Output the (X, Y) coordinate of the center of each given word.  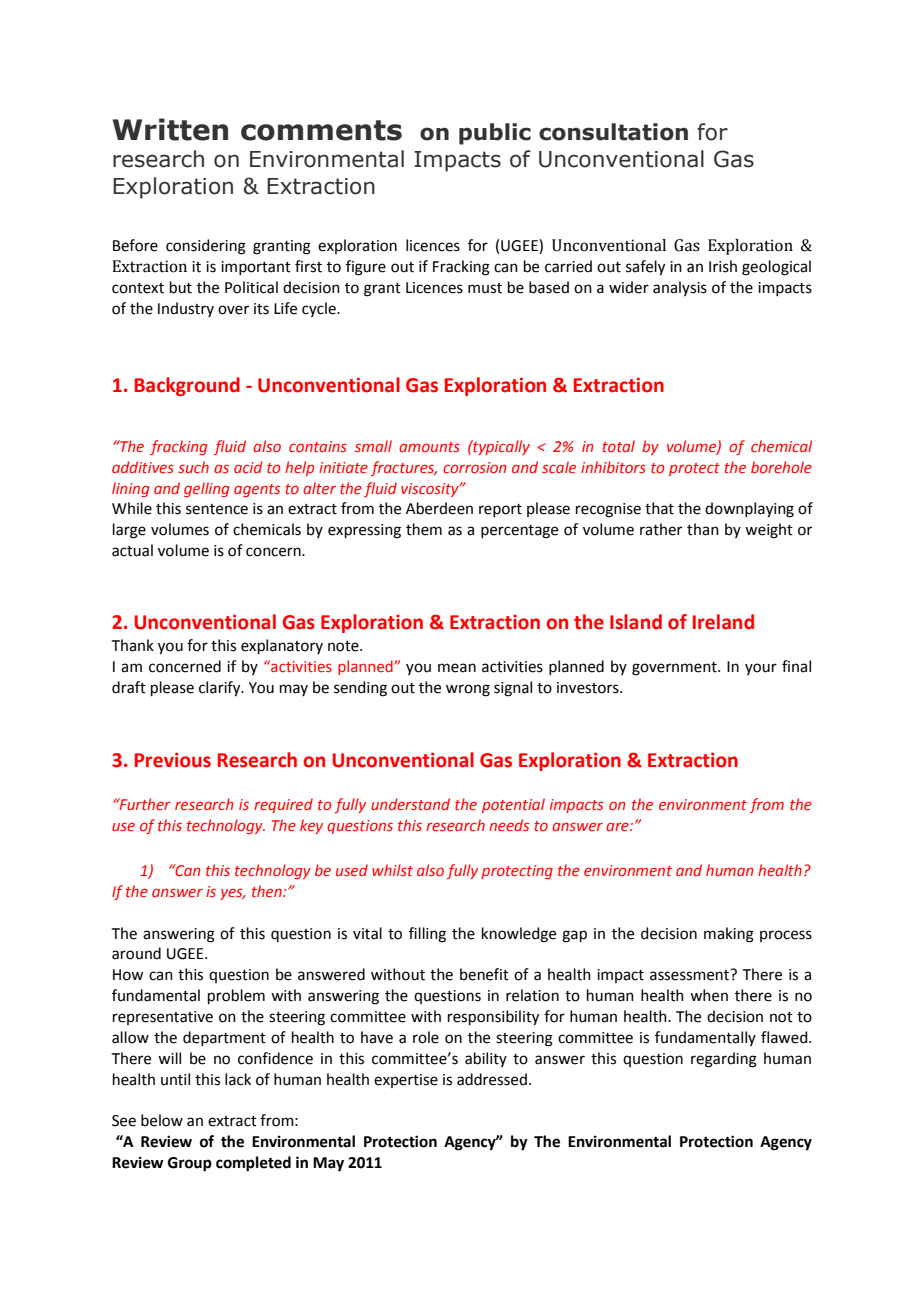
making (729, 935)
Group (190, 1164)
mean (457, 668)
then (268, 891)
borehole (781, 467)
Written (170, 129)
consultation (613, 132)
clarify (221, 689)
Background (187, 386)
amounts (429, 447)
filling (427, 935)
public (495, 134)
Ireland (723, 622)
